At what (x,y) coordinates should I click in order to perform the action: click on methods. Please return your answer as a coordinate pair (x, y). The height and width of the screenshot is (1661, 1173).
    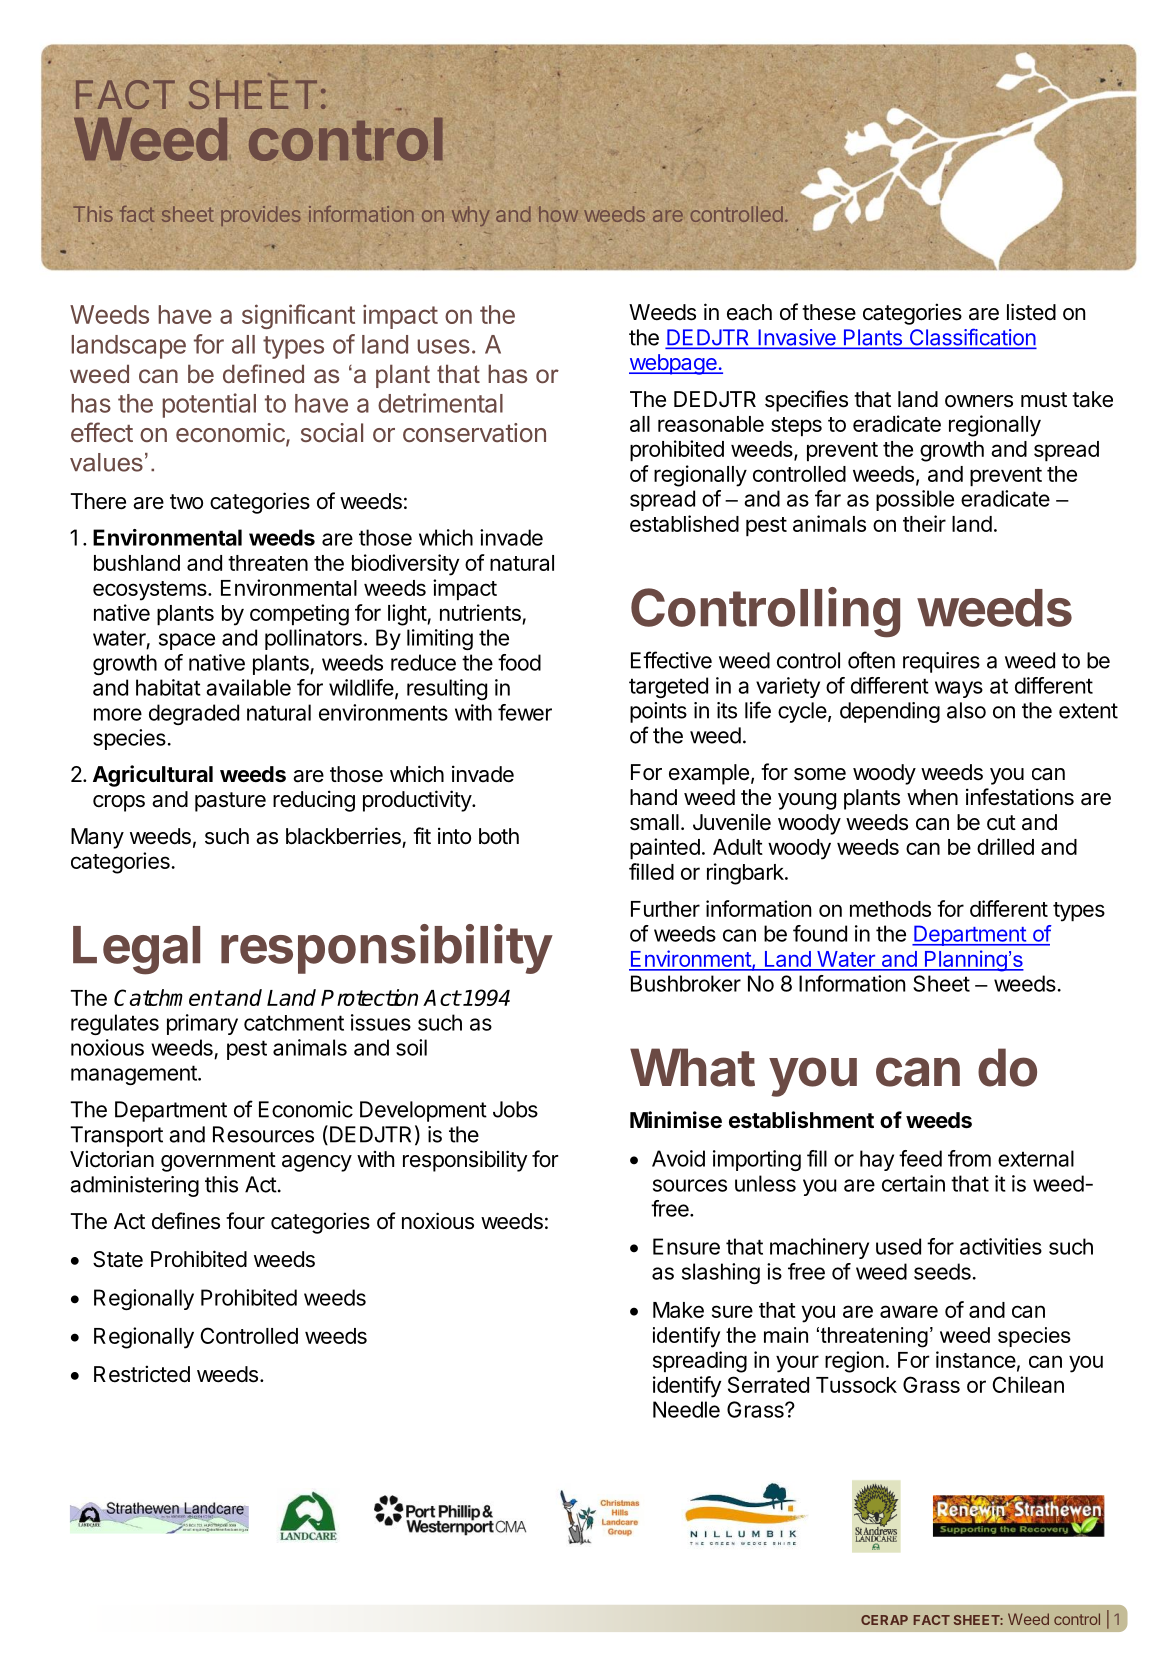
    Looking at the image, I should click on (890, 909).
